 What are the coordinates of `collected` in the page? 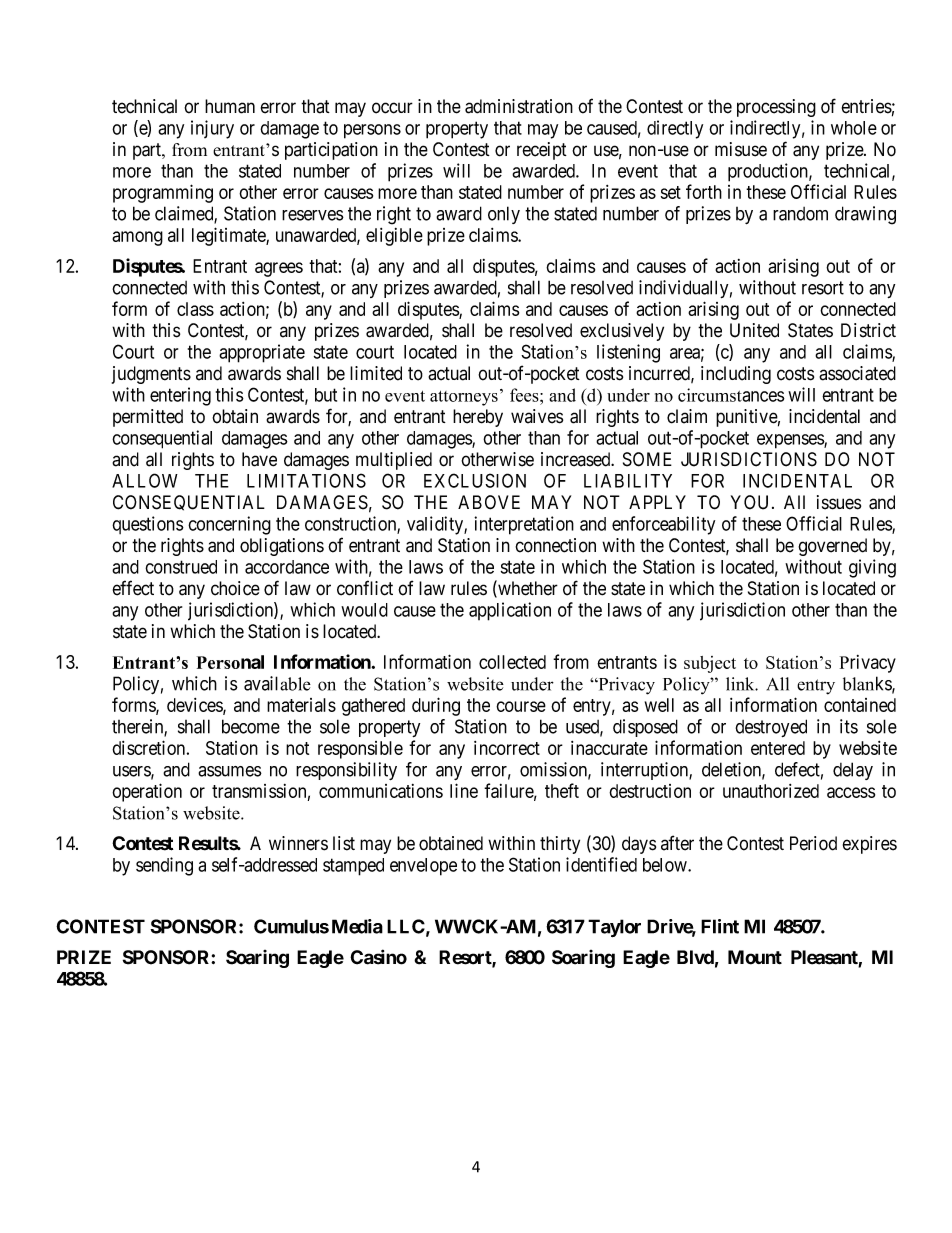 It's located at (512, 662).
